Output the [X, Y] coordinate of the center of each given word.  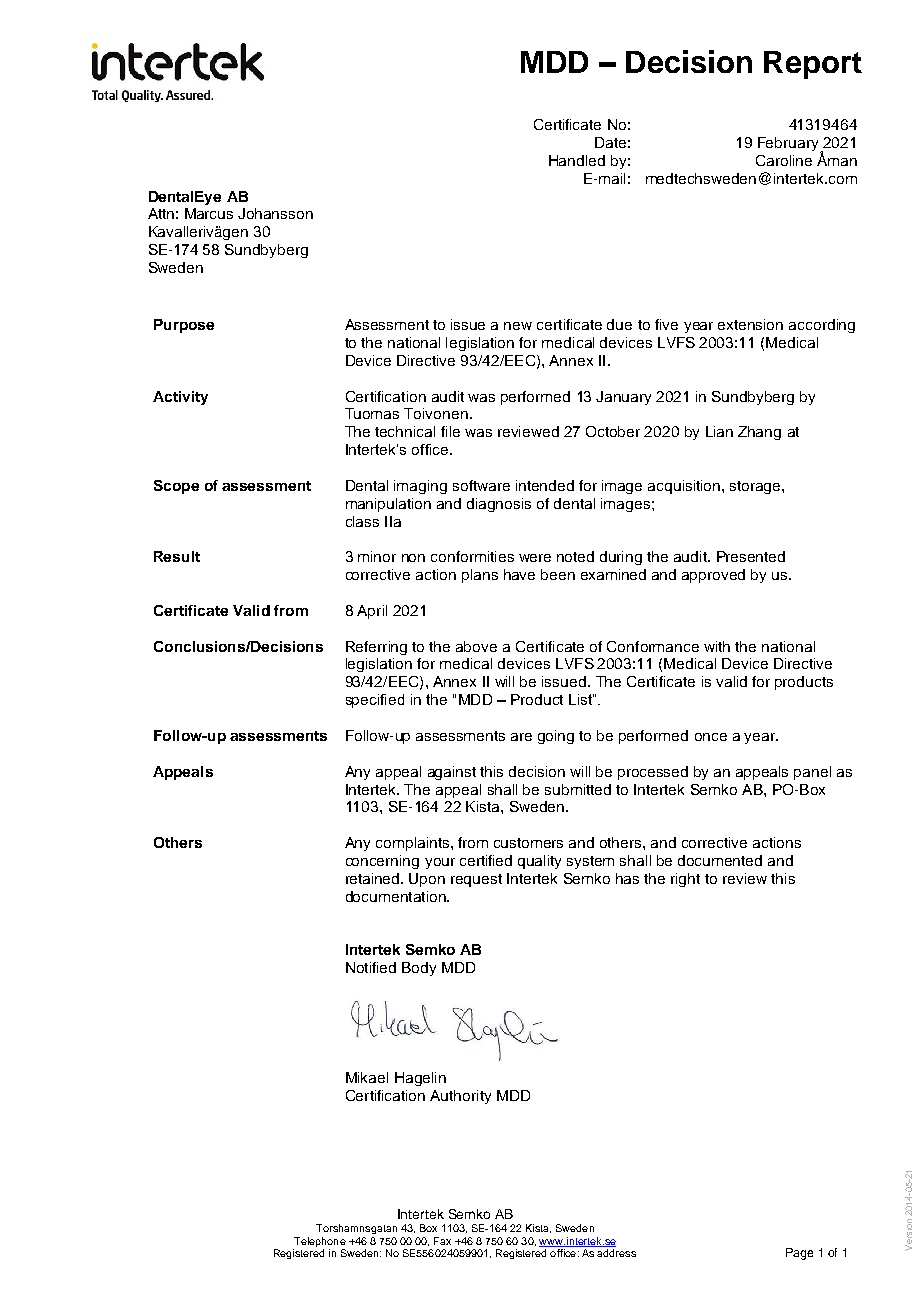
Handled [577, 160]
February [789, 145]
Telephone [320, 1242]
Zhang [759, 433]
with [717, 646]
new [518, 326]
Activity [180, 398]
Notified [371, 967]
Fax [442, 1241]
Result [177, 556]
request [476, 880]
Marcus [209, 213]
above [476, 646]
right [685, 880]
